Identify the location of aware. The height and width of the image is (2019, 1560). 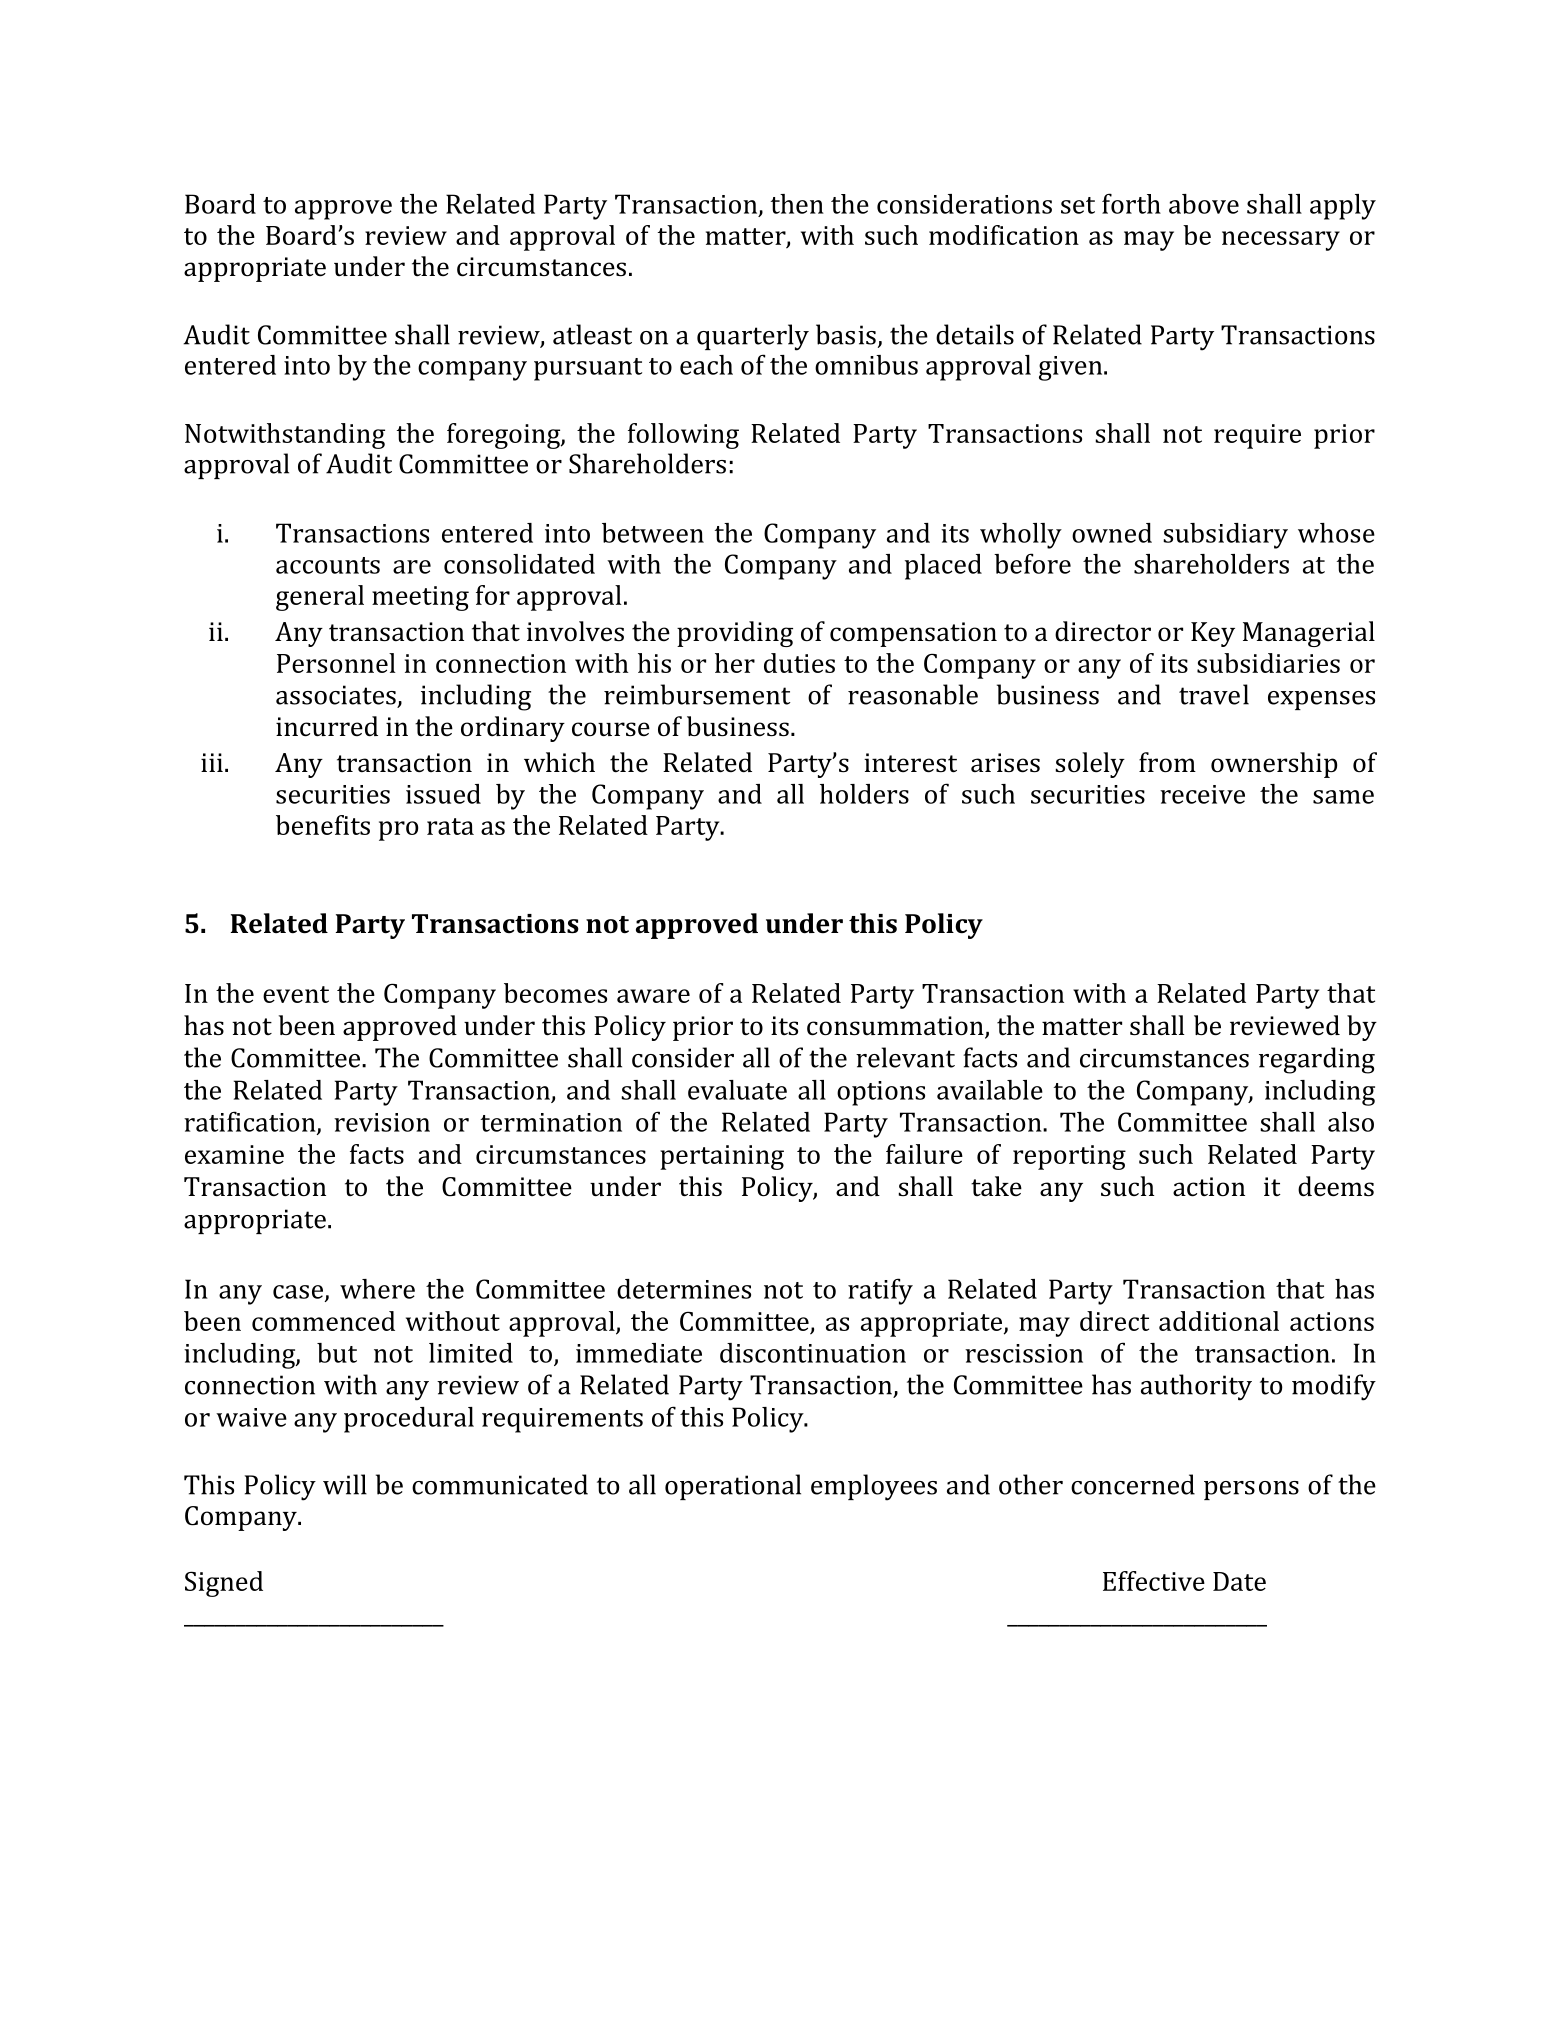
(653, 996).
